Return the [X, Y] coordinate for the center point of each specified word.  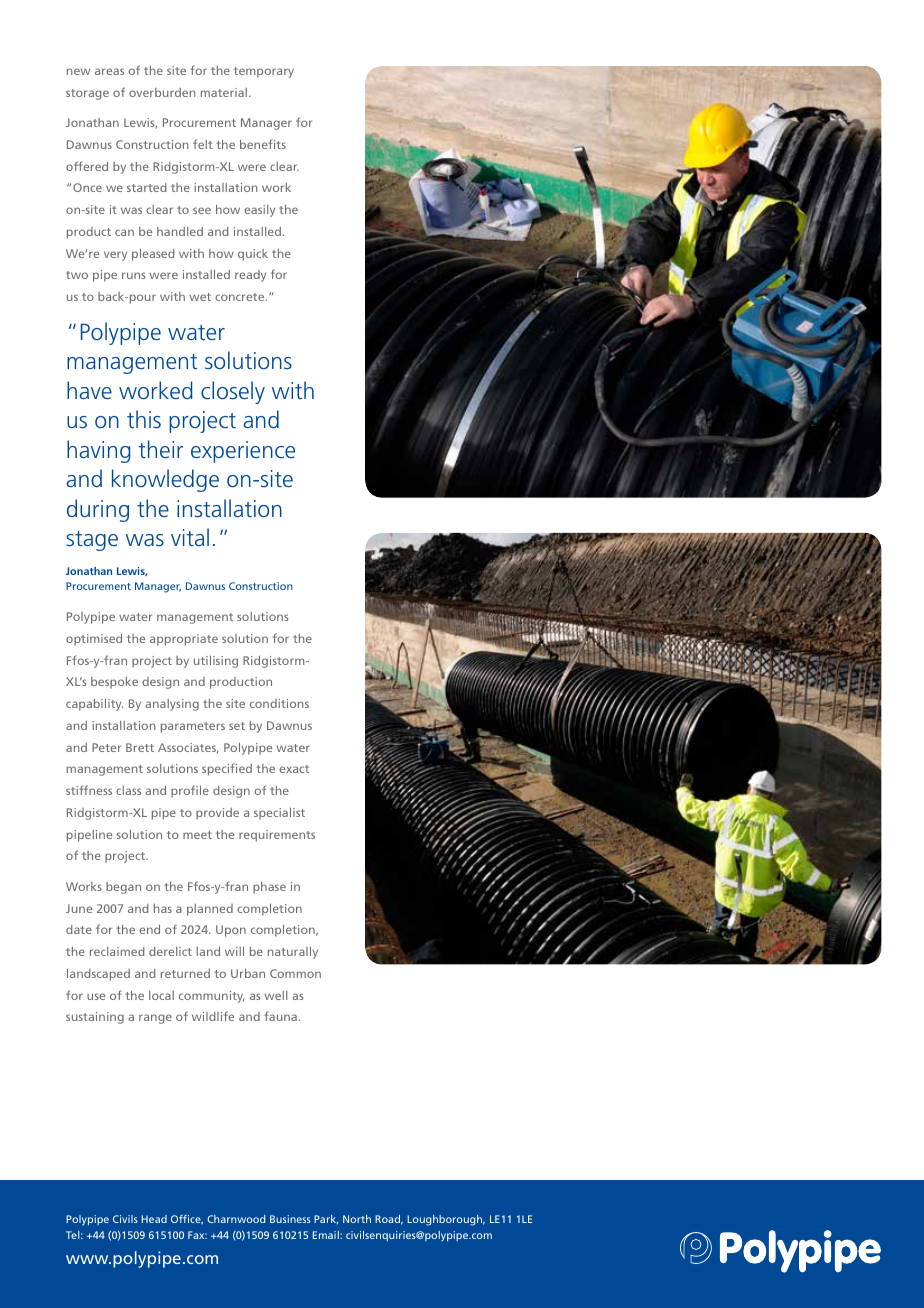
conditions [279, 703]
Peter [106, 747]
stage [92, 541]
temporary [264, 72]
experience [243, 452]
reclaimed [117, 951]
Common [295, 973]
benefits [263, 144]
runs [134, 275]
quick [253, 255]
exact [294, 769]
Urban [248, 973]
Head [154, 1219]
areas [109, 71]
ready [250, 276]
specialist [279, 814]
